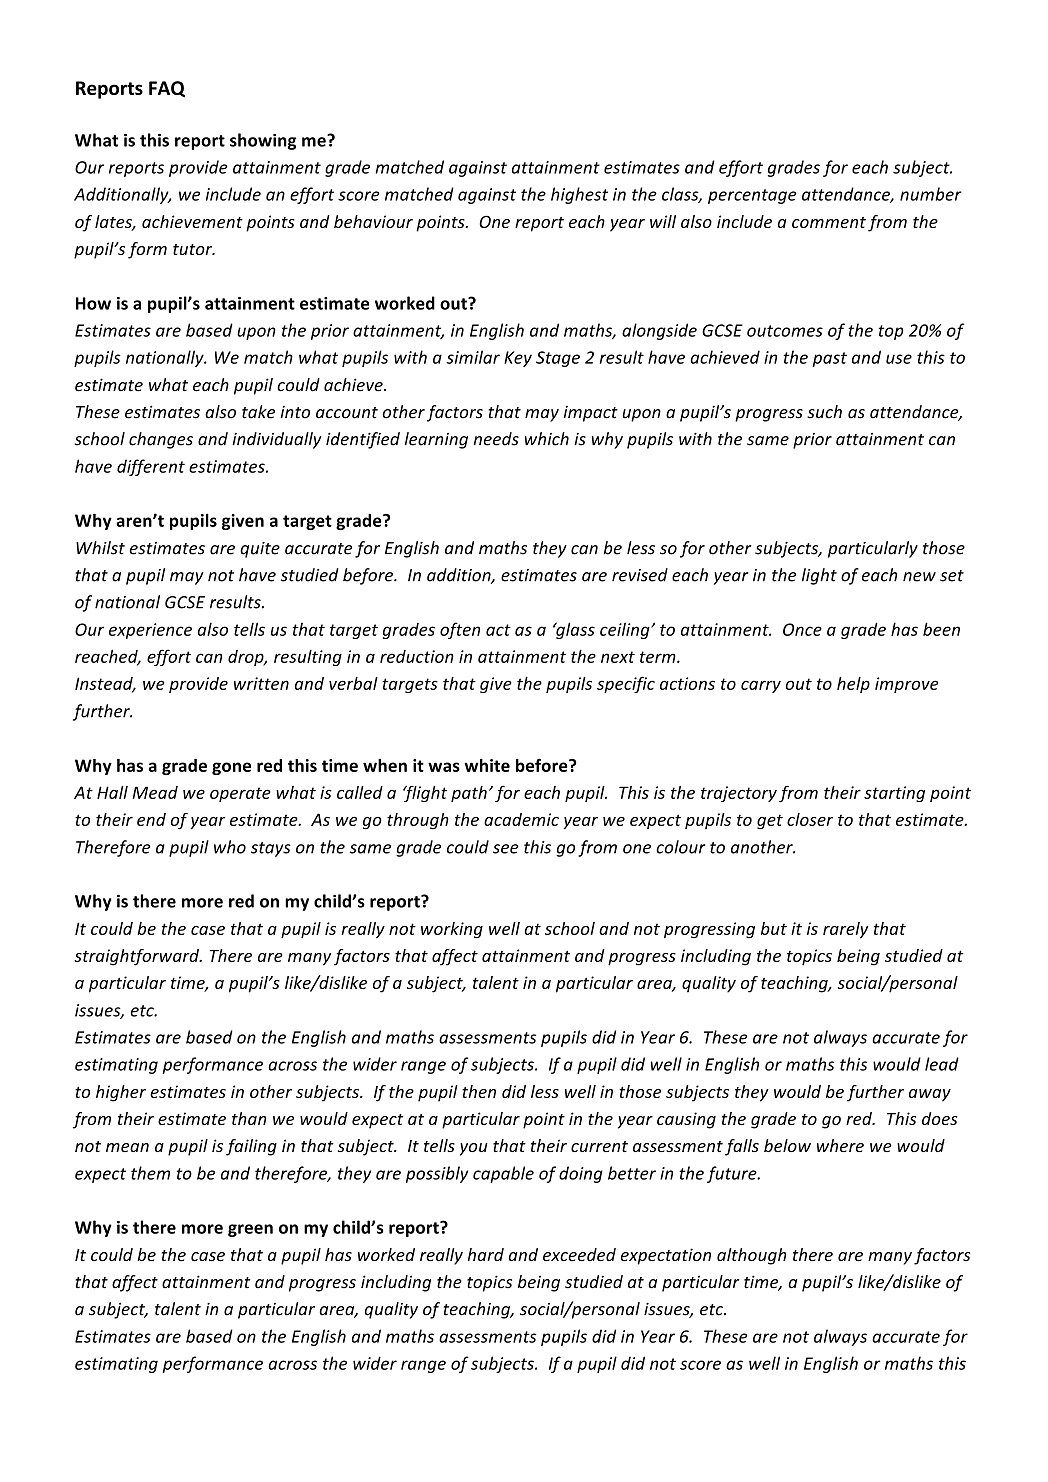 This document has height=1482, width=1048. I want to click on different, so click(151, 467).
